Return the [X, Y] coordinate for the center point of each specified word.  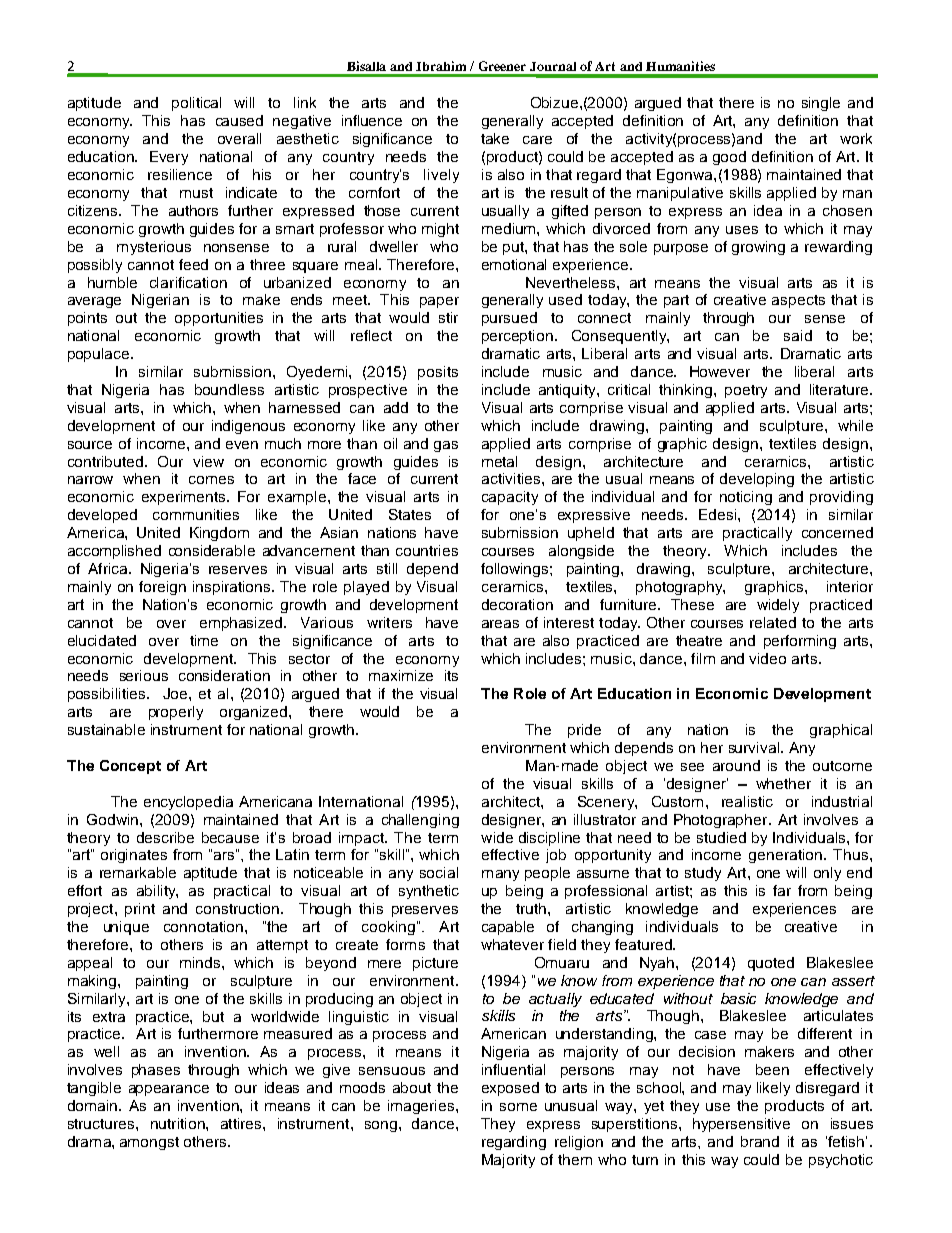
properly [176, 713]
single [821, 104]
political [196, 104]
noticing [746, 498]
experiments [183, 498]
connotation [203, 926]
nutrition [179, 1123]
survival [755, 747]
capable [508, 928]
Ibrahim [441, 66]
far [782, 890]
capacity [510, 498]
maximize [401, 675]
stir [448, 317]
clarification [188, 282]
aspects [798, 301]
